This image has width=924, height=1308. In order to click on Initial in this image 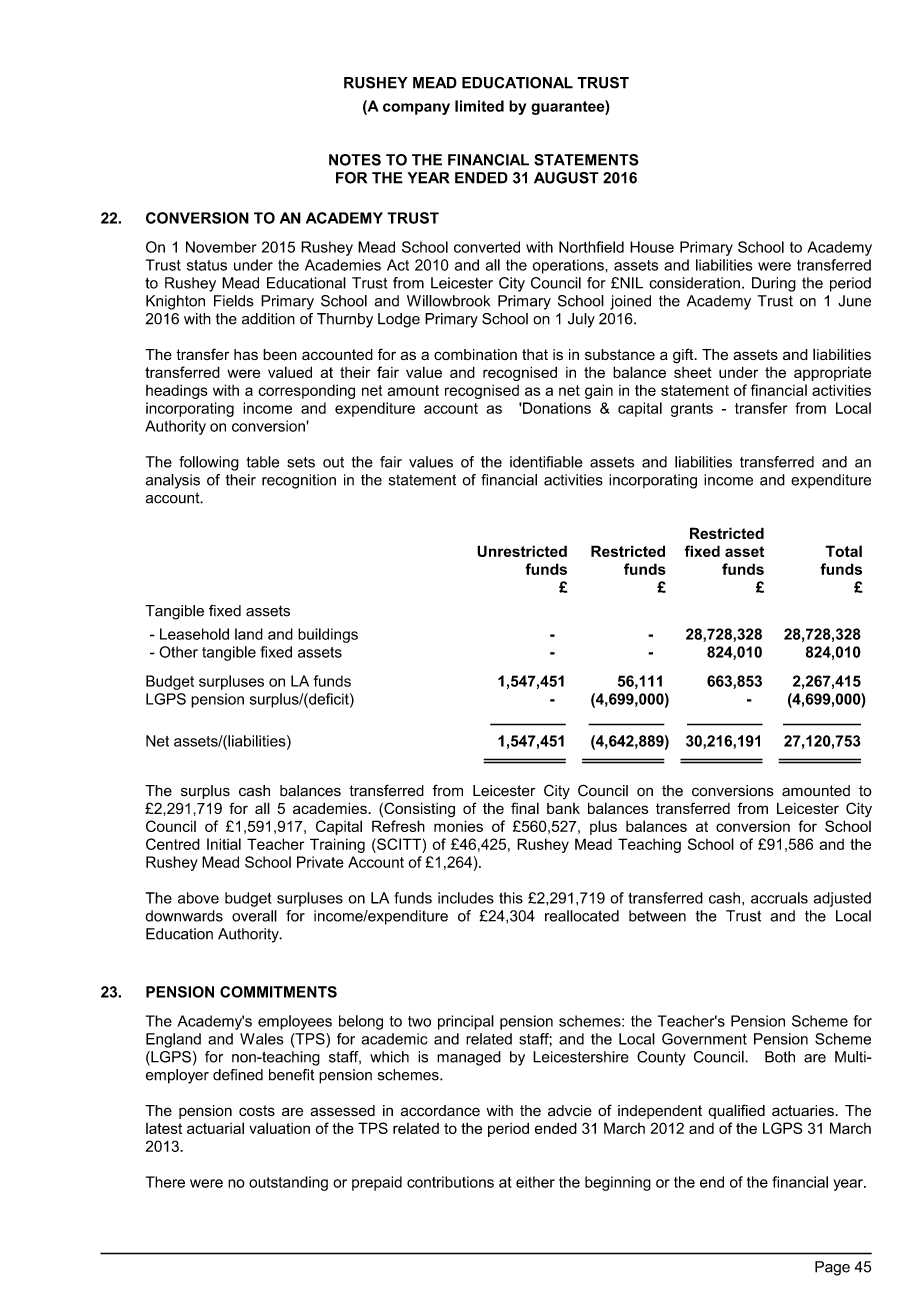, I will do `click(224, 844)`.
